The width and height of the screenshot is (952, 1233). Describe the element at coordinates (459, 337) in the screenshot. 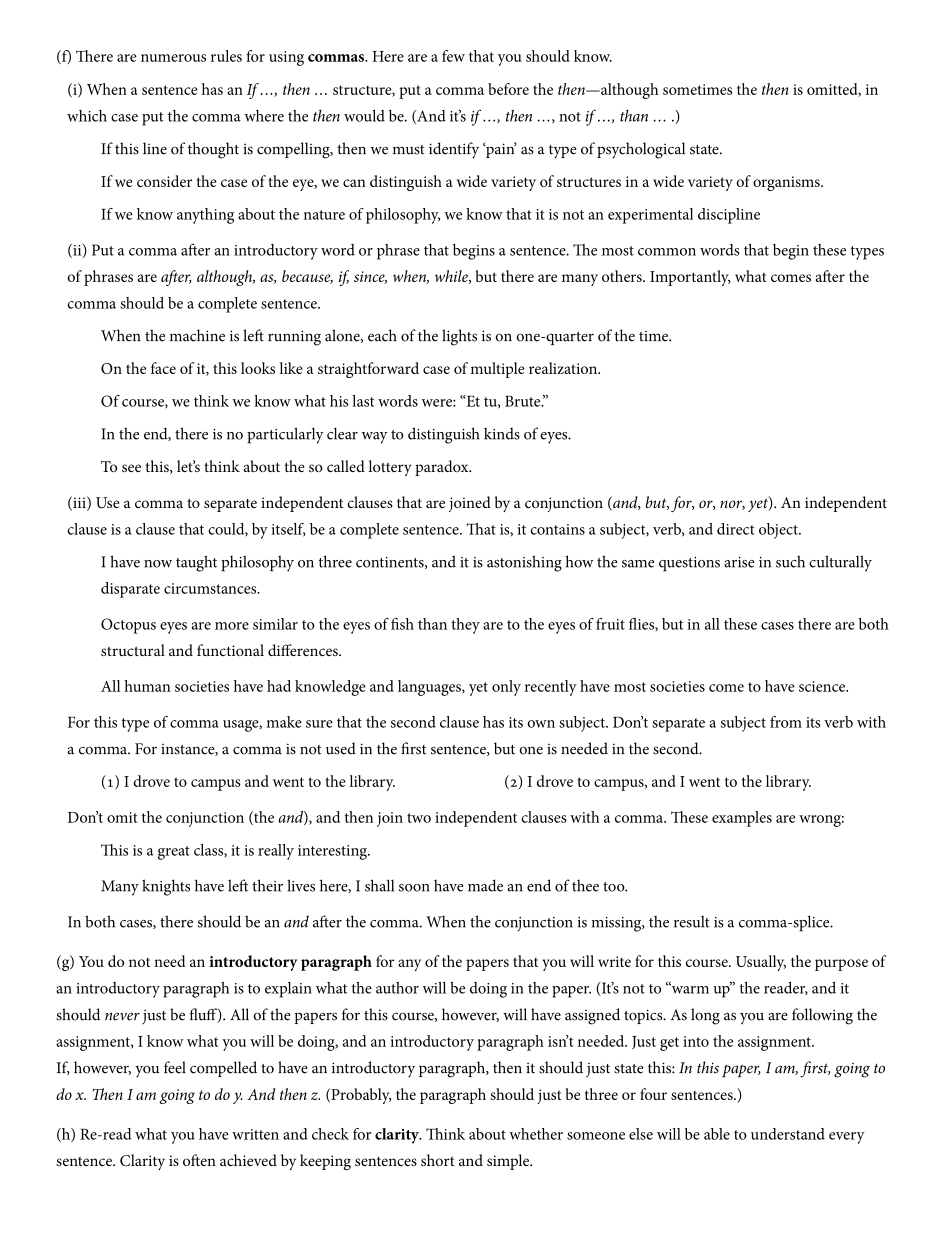

I see `lights` at that location.
